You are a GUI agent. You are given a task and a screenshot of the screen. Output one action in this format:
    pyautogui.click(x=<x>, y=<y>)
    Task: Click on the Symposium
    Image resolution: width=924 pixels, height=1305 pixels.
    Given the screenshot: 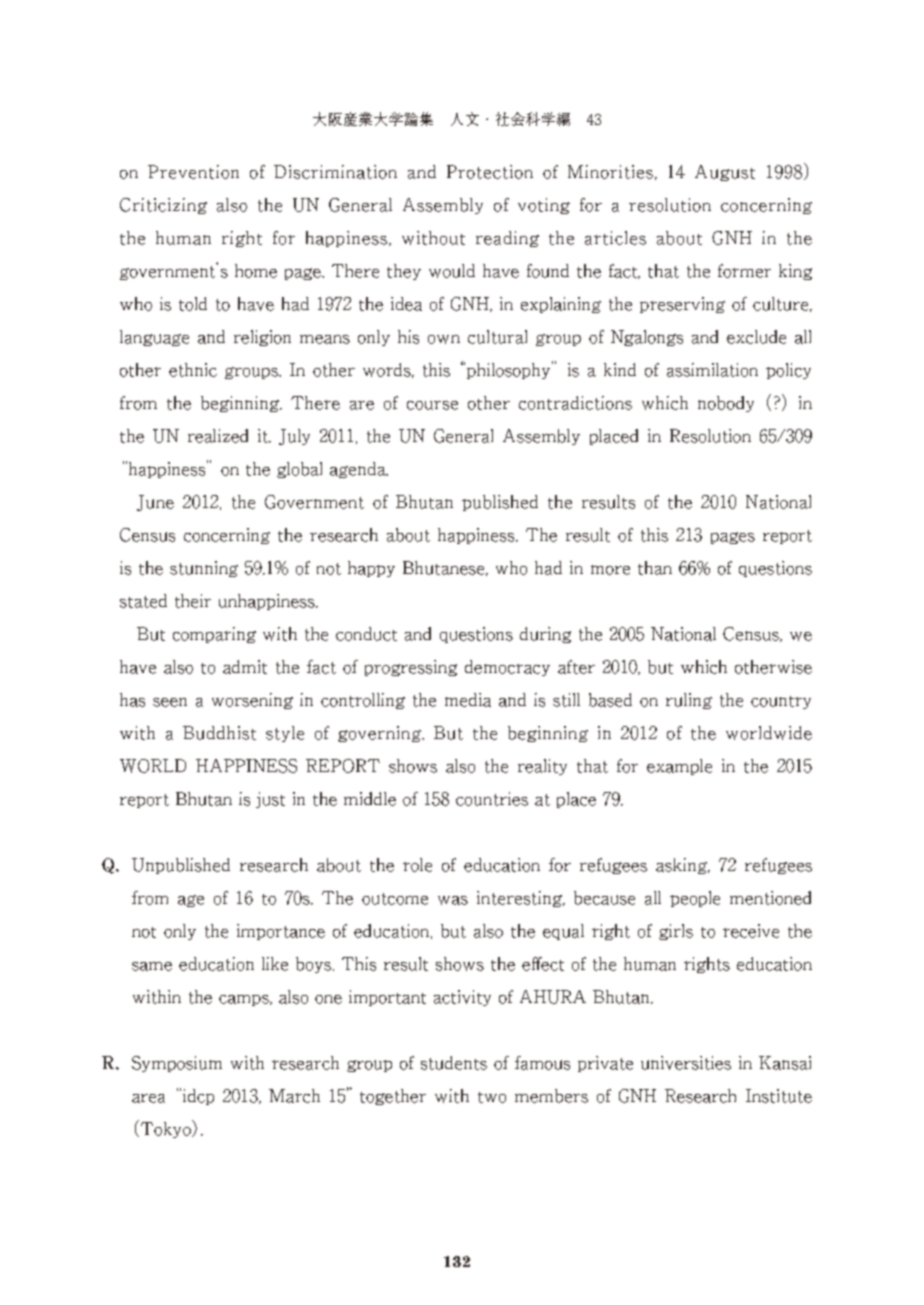 What is the action you would take?
    pyautogui.click(x=177, y=1064)
